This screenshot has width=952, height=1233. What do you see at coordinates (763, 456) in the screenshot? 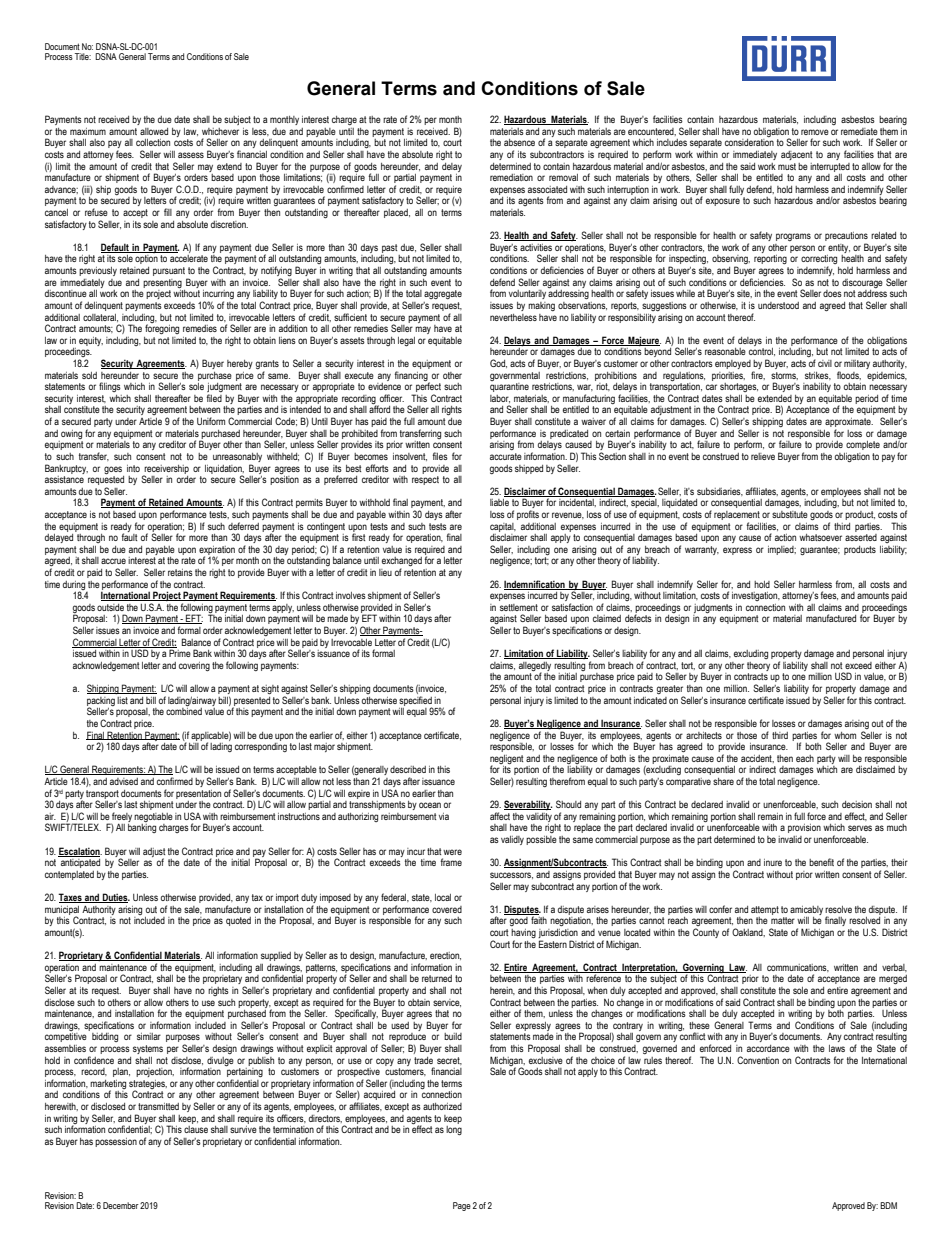
I see `relieve` at bounding box center [763, 456].
